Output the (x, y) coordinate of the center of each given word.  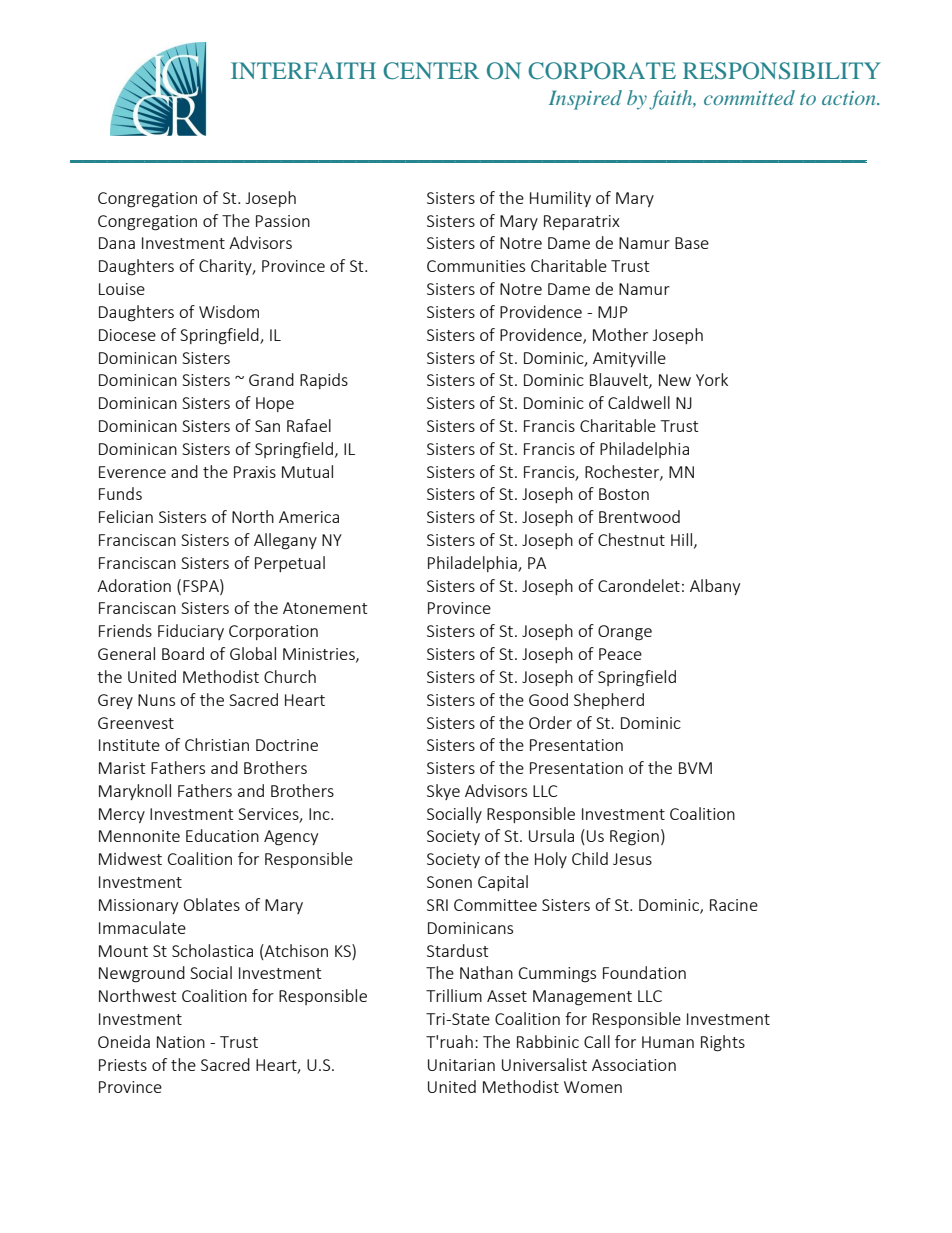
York (712, 379)
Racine (734, 905)
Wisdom (229, 311)
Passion (283, 221)
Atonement (325, 608)
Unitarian (461, 1065)
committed (749, 97)
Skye (443, 792)
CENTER (431, 71)
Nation (181, 1042)
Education (222, 835)
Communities (476, 266)
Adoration (134, 585)
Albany (715, 587)
